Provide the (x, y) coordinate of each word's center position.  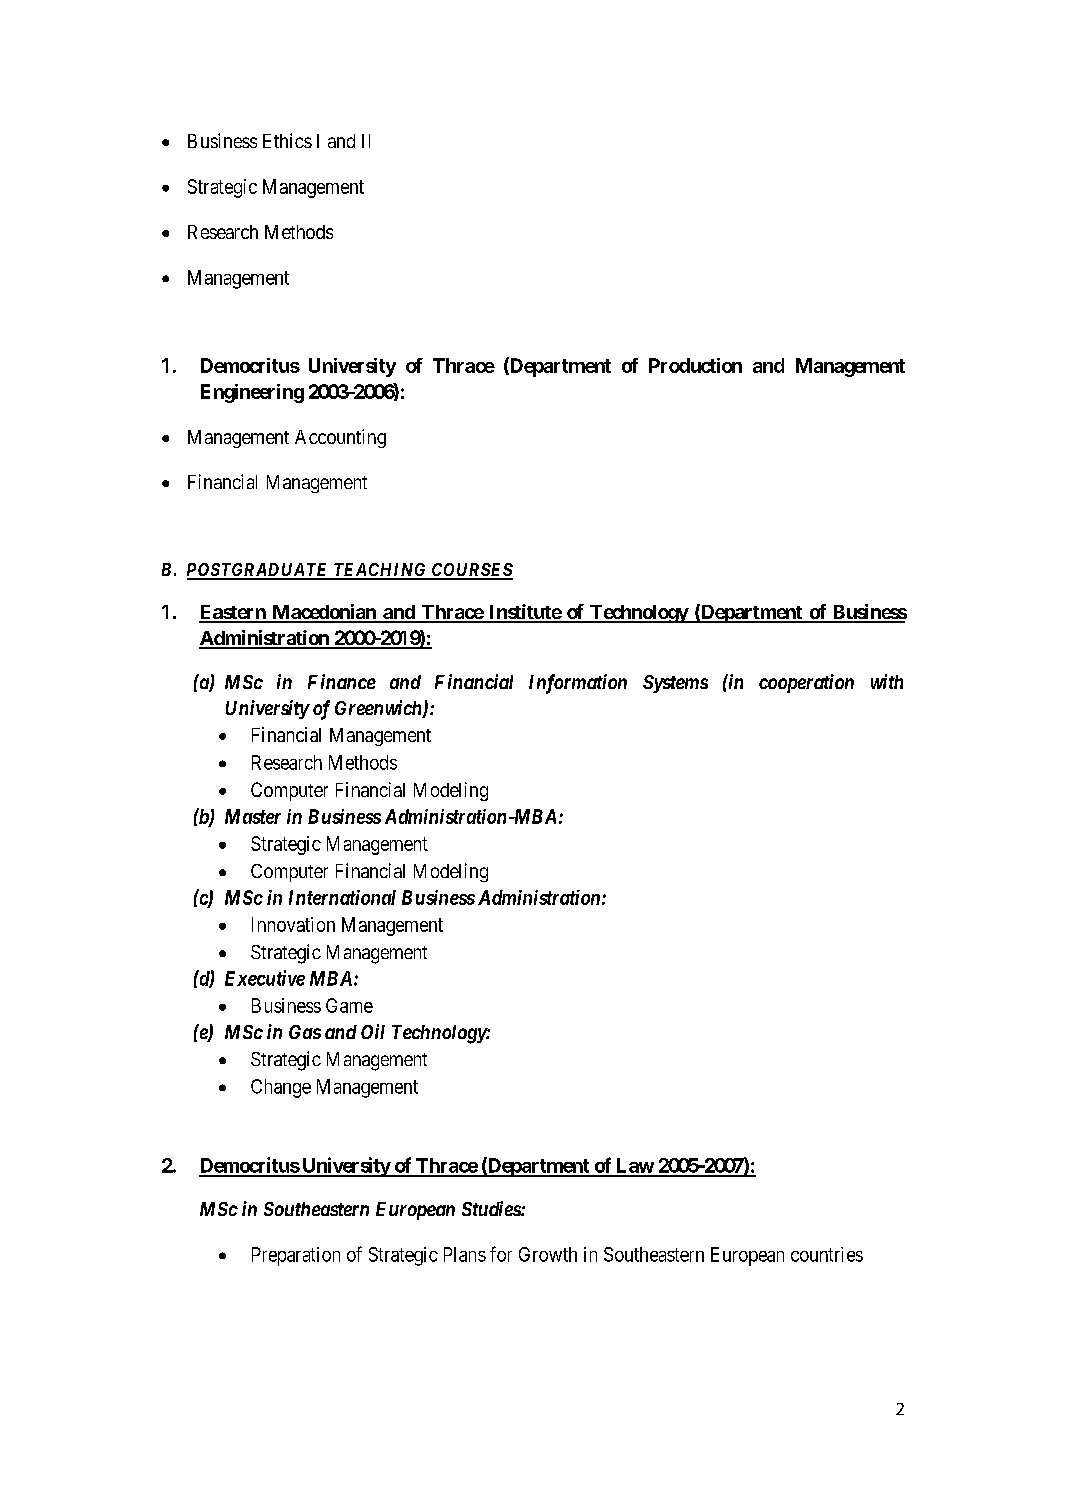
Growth (548, 1254)
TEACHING (380, 571)
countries (827, 1254)
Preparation (296, 1256)
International (342, 897)
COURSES (471, 571)
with (887, 681)
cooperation (806, 683)
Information (578, 684)
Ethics (287, 140)
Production (695, 365)
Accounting (340, 438)
